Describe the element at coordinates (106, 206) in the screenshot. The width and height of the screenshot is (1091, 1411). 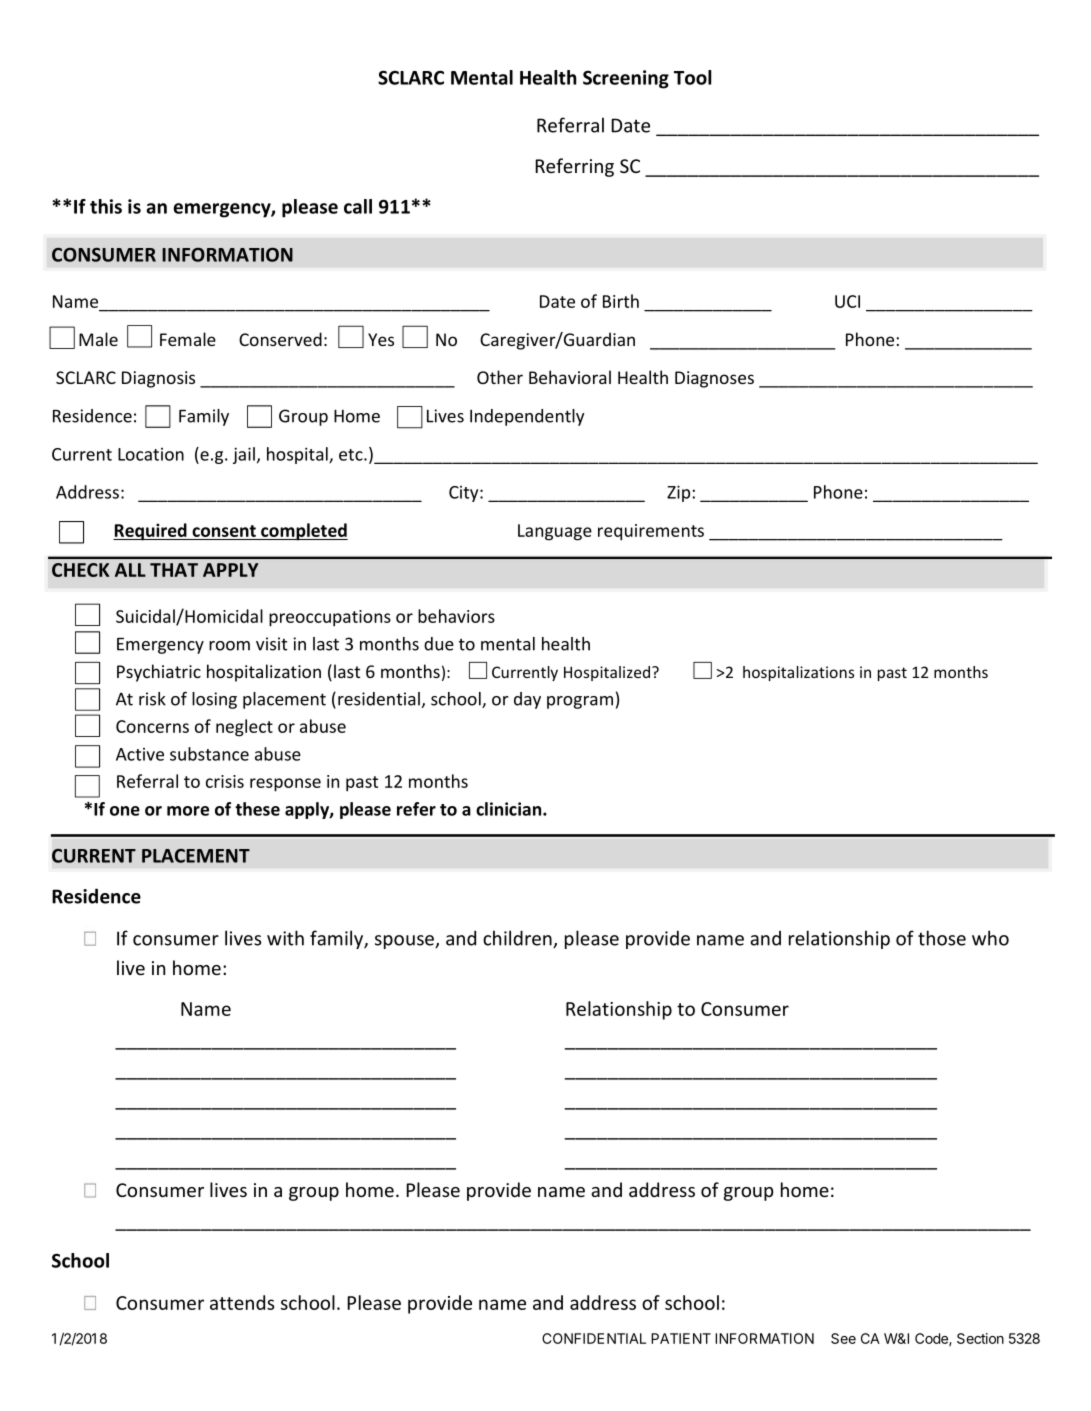
I see `this` at that location.
